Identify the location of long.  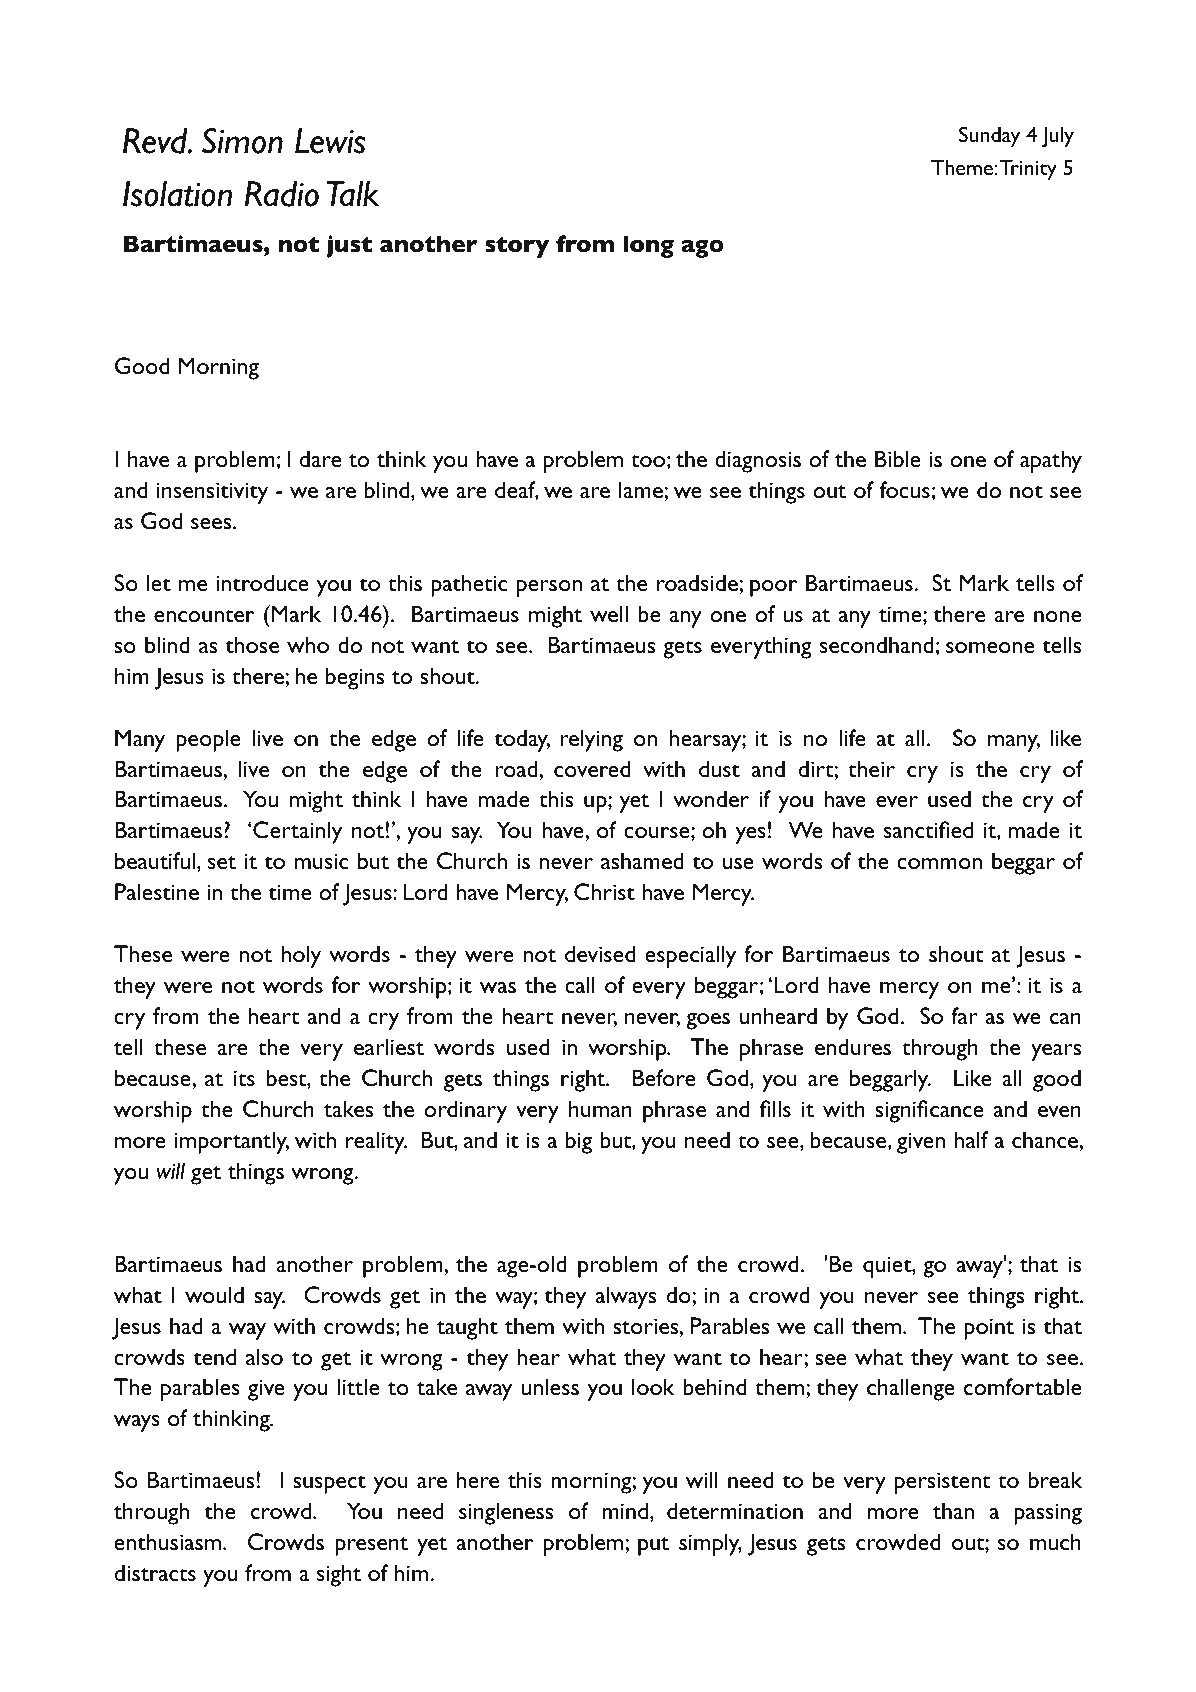
(649, 246).
